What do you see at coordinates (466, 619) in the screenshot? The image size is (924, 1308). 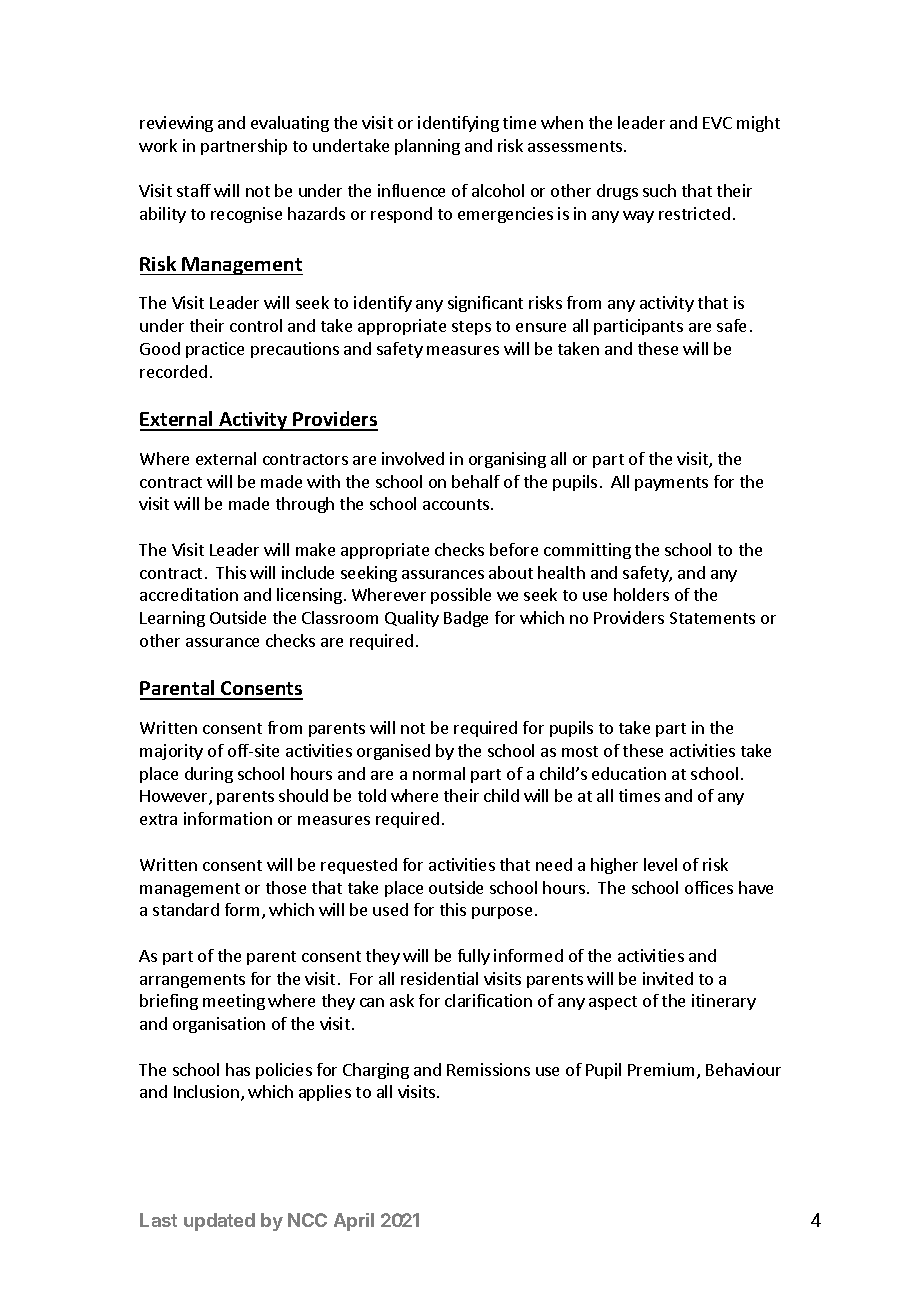 I see `Badge` at bounding box center [466, 619].
